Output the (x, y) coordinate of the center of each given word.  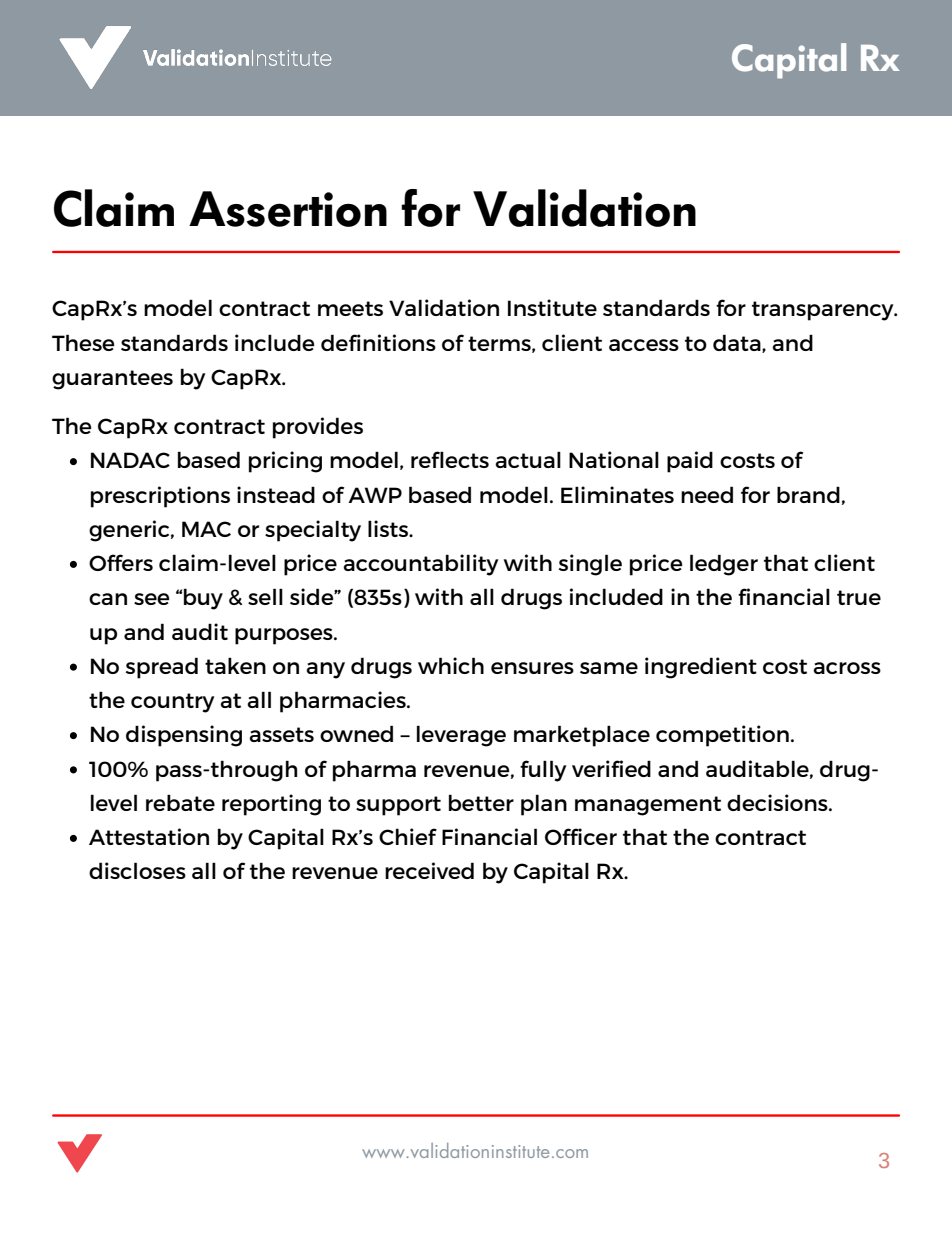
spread (162, 668)
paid (690, 462)
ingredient (701, 668)
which (451, 665)
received (429, 870)
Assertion (288, 209)
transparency (824, 311)
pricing (285, 462)
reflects (450, 459)
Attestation (149, 836)
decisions (778, 802)
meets (350, 308)
